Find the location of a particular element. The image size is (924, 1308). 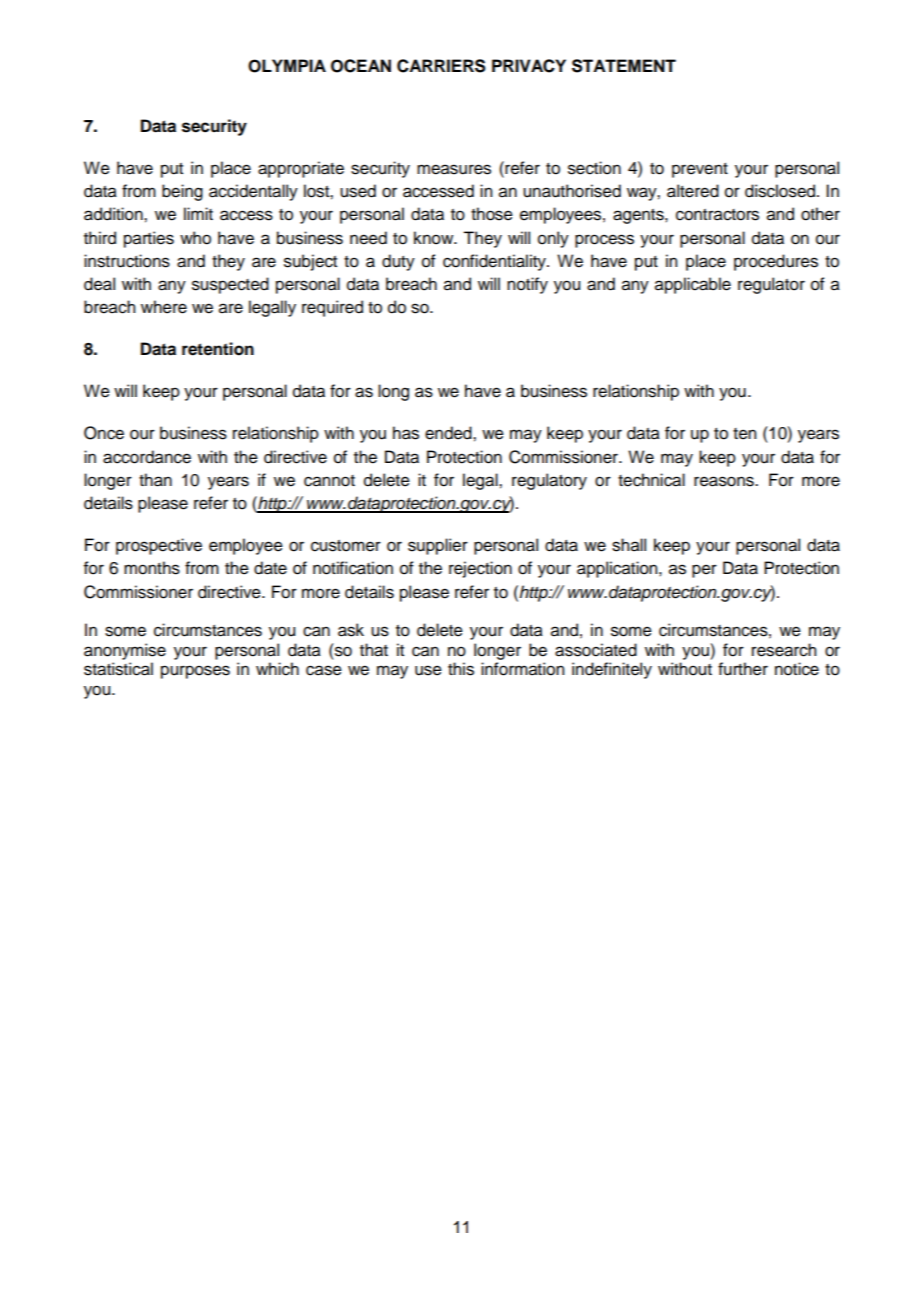

further is located at coordinates (743, 669).
